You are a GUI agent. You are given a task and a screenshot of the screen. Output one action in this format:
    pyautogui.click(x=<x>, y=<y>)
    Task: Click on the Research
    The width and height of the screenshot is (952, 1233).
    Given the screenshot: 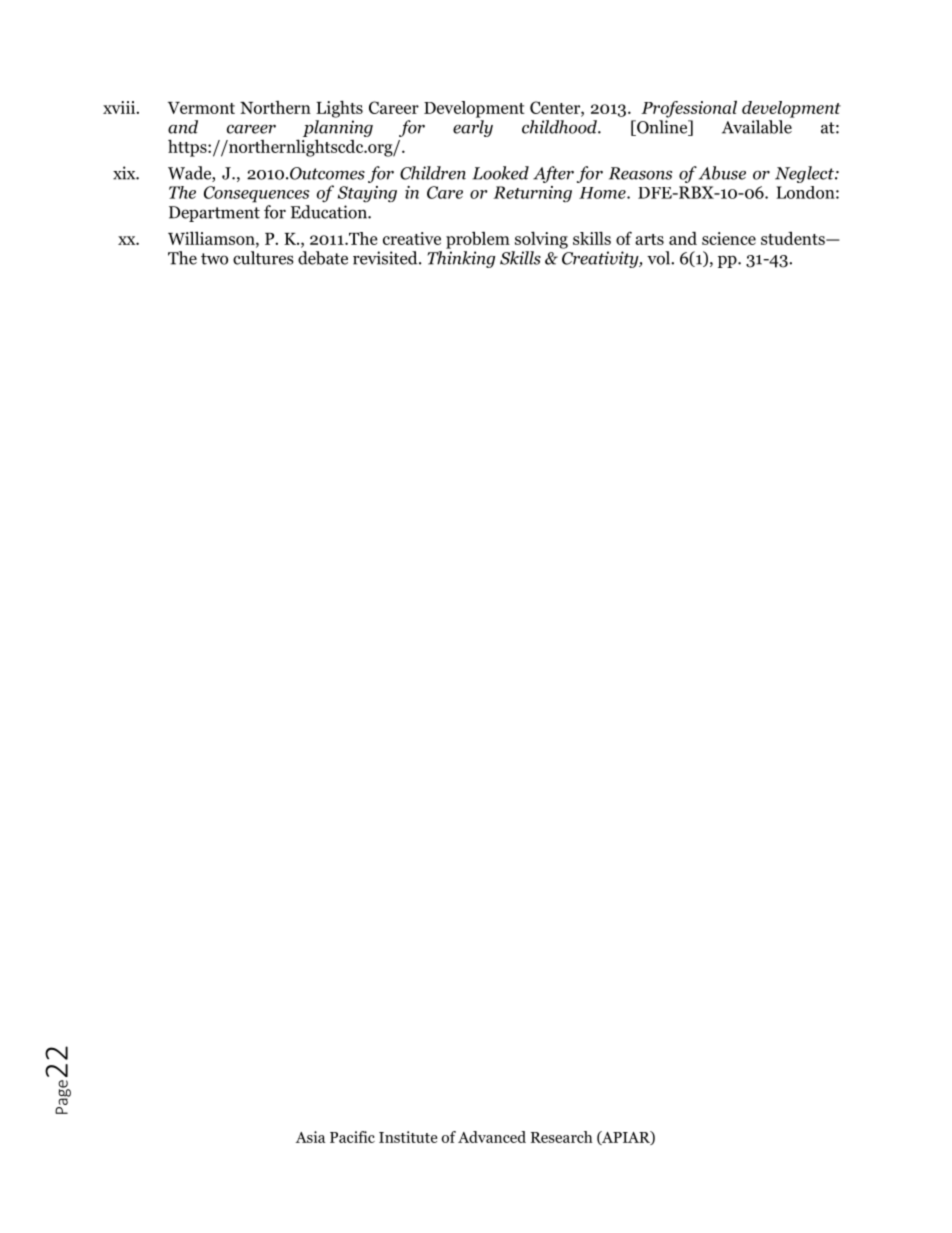 What is the action you would take?
    pyautogui.click(x=562, y=1137)
